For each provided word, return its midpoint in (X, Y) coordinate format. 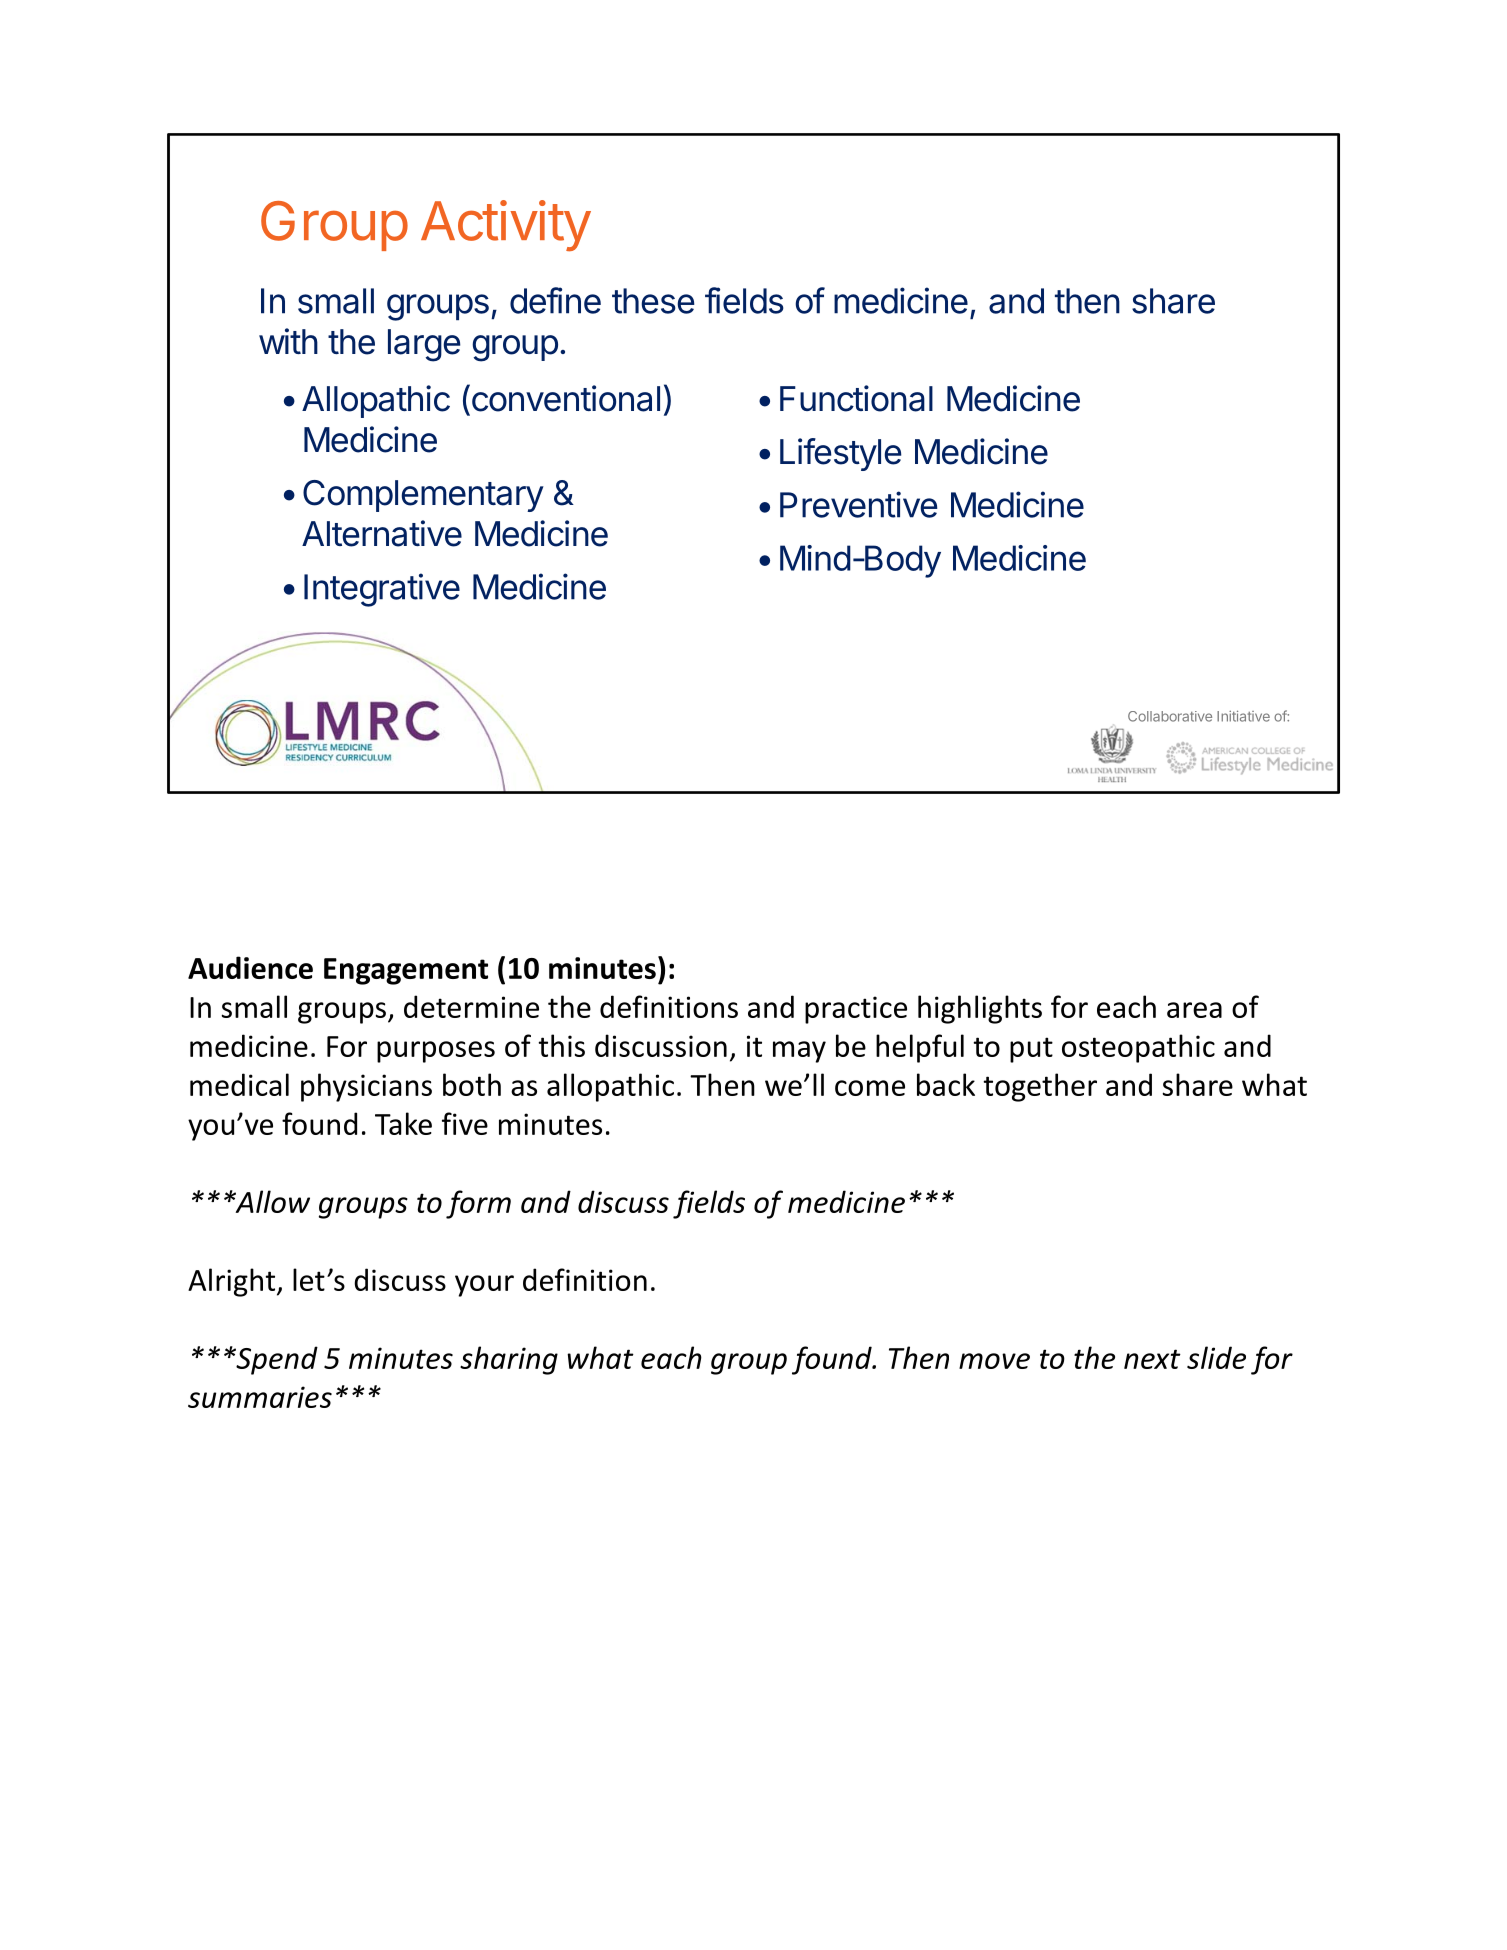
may (799, 1052)
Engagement (406, 971)
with (288, 341)
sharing (509, 1360)
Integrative (382, 590)
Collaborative (1170, 716)
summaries (260, 1397)
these (653, 301)
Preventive (858, 504)
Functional (856, 398)
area (1194, 1010)
